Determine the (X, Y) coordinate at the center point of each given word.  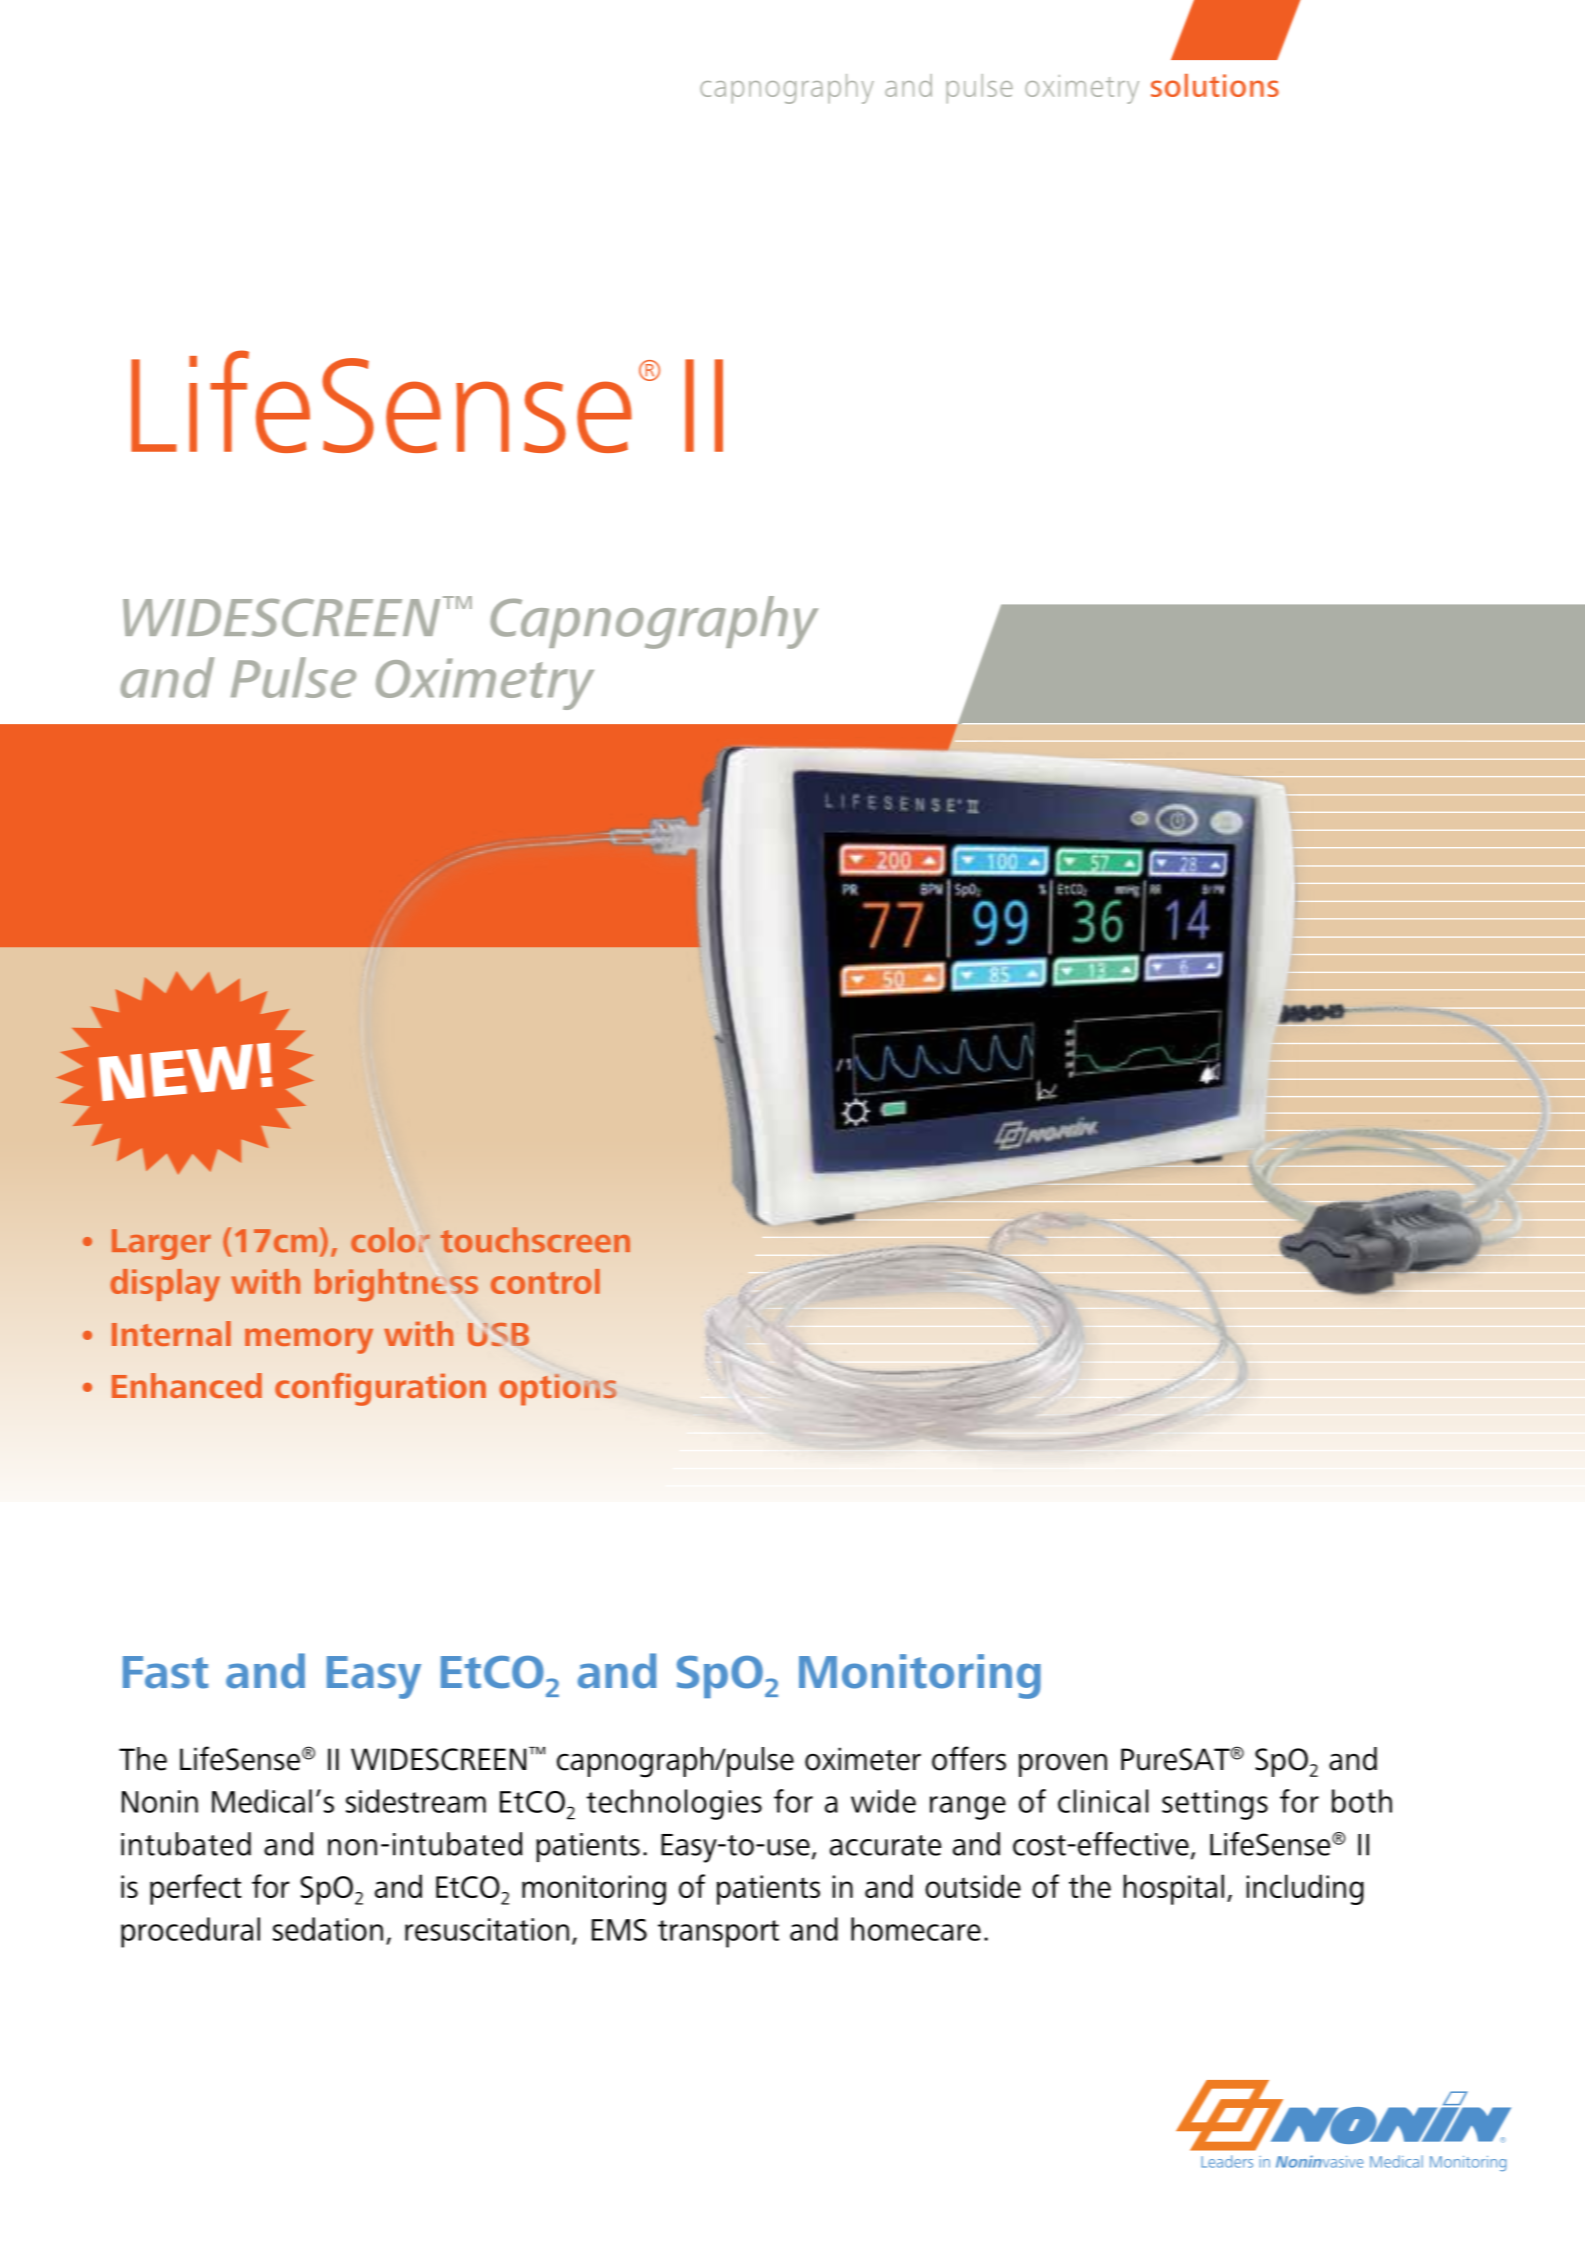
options (558, 1390)
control (545, 1281)
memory (309, 1341)
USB (498, 1334)
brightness (396, 1285)
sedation (328, 1929)
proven (1063, 1765)
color (390, 1240)
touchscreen (535, 1240)
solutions (1215, 85)
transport (718, 1934)
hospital (1174, 1889)
